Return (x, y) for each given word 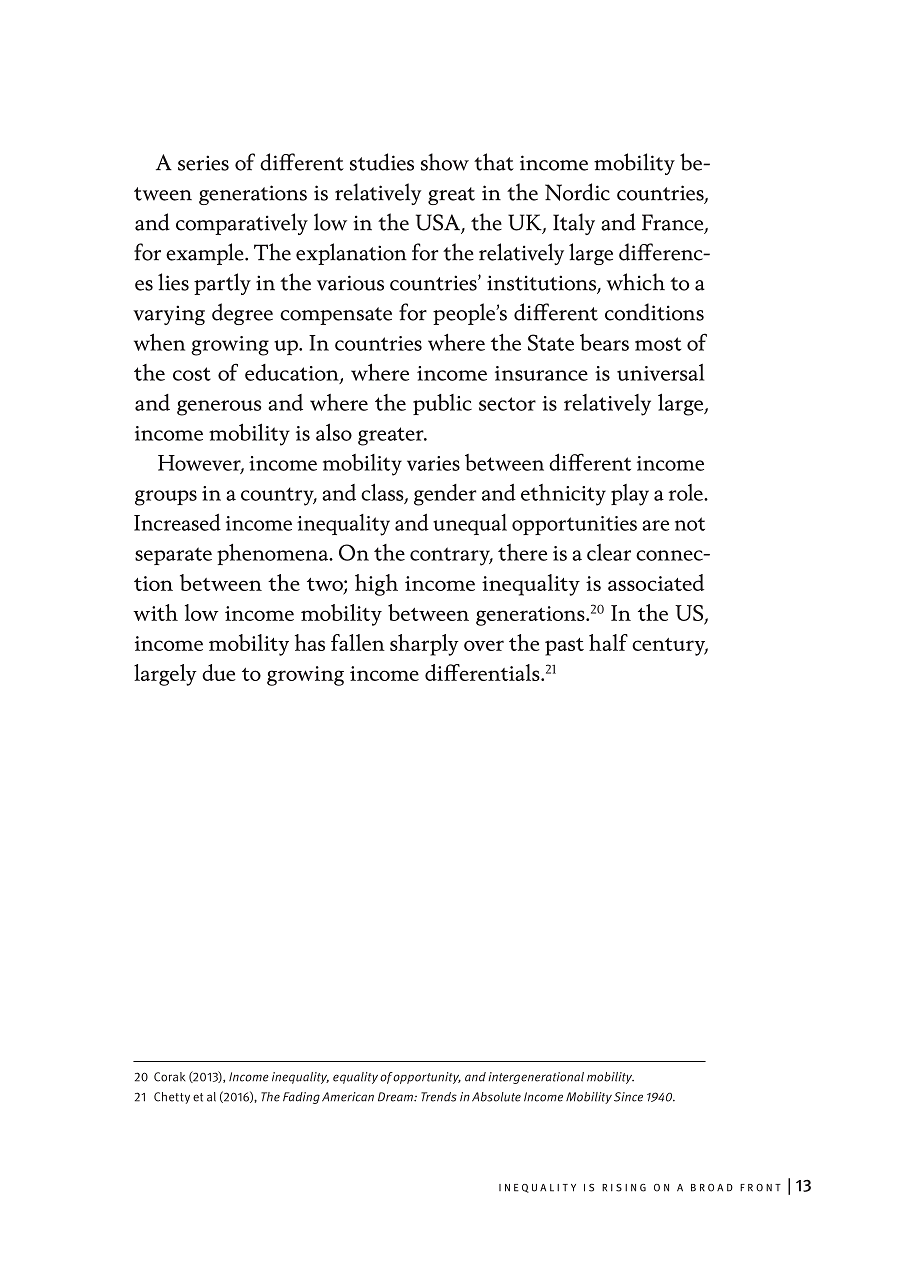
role (686, 492)
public (442, 404)
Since (628, 1097)
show (445, 162)
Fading (301, 1098)
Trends (439, 1097)
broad (712, 1188)
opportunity (427, 1078)
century (670, 647)
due (219, 672)
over (484, 645)
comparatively (242, 224)
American (348, 1097)
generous (219, 408)
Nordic (577, 192)
